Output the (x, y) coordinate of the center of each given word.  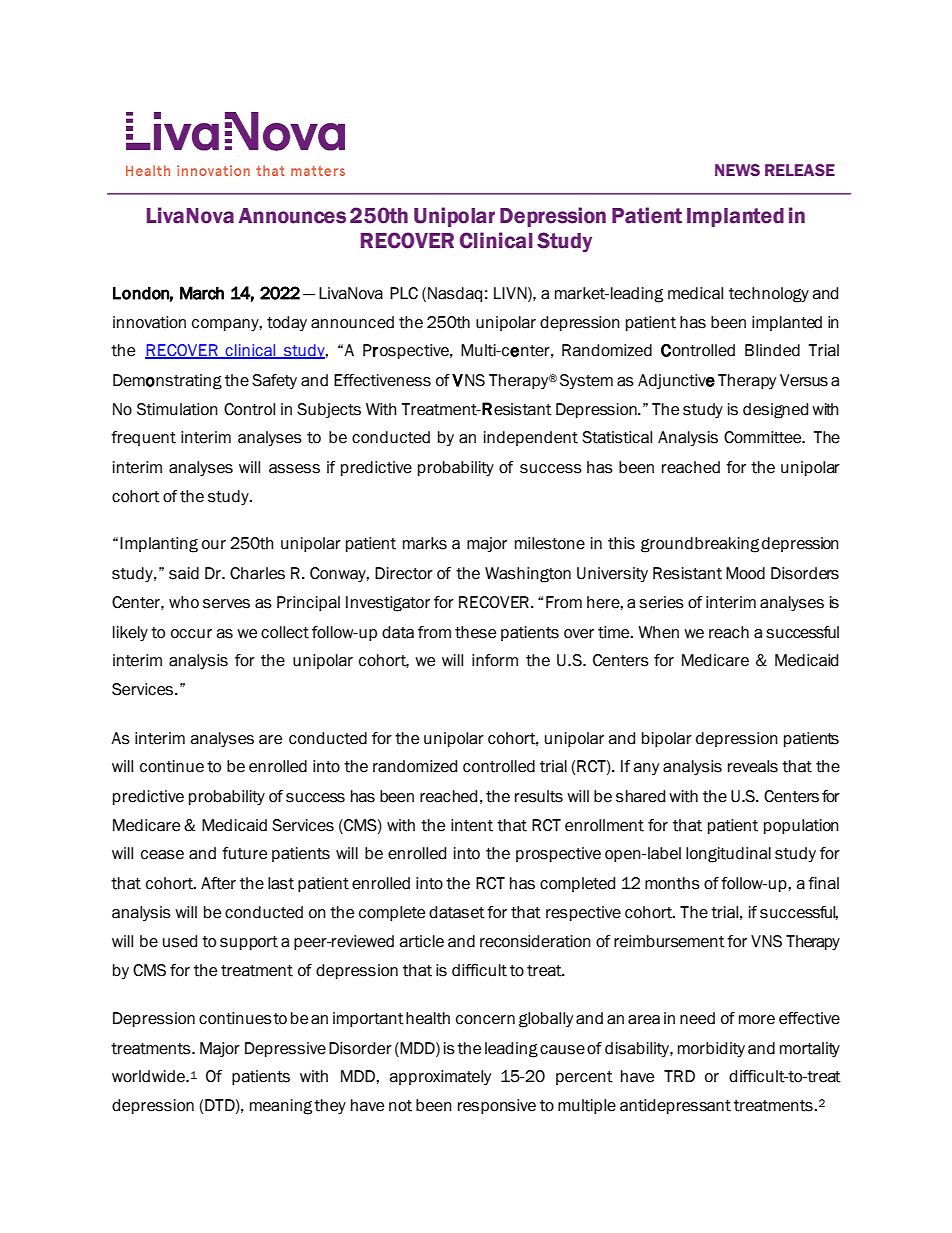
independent (531, 438)
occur (191, 634)
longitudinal (728, 855)
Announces (292, 216)
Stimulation (177, 409)
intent (472, 825)
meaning (281, 1107)
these (475, 632)
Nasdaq (455, 294)
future (244, 853)
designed (775, 411)
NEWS (737, 170)
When (658, 632)
